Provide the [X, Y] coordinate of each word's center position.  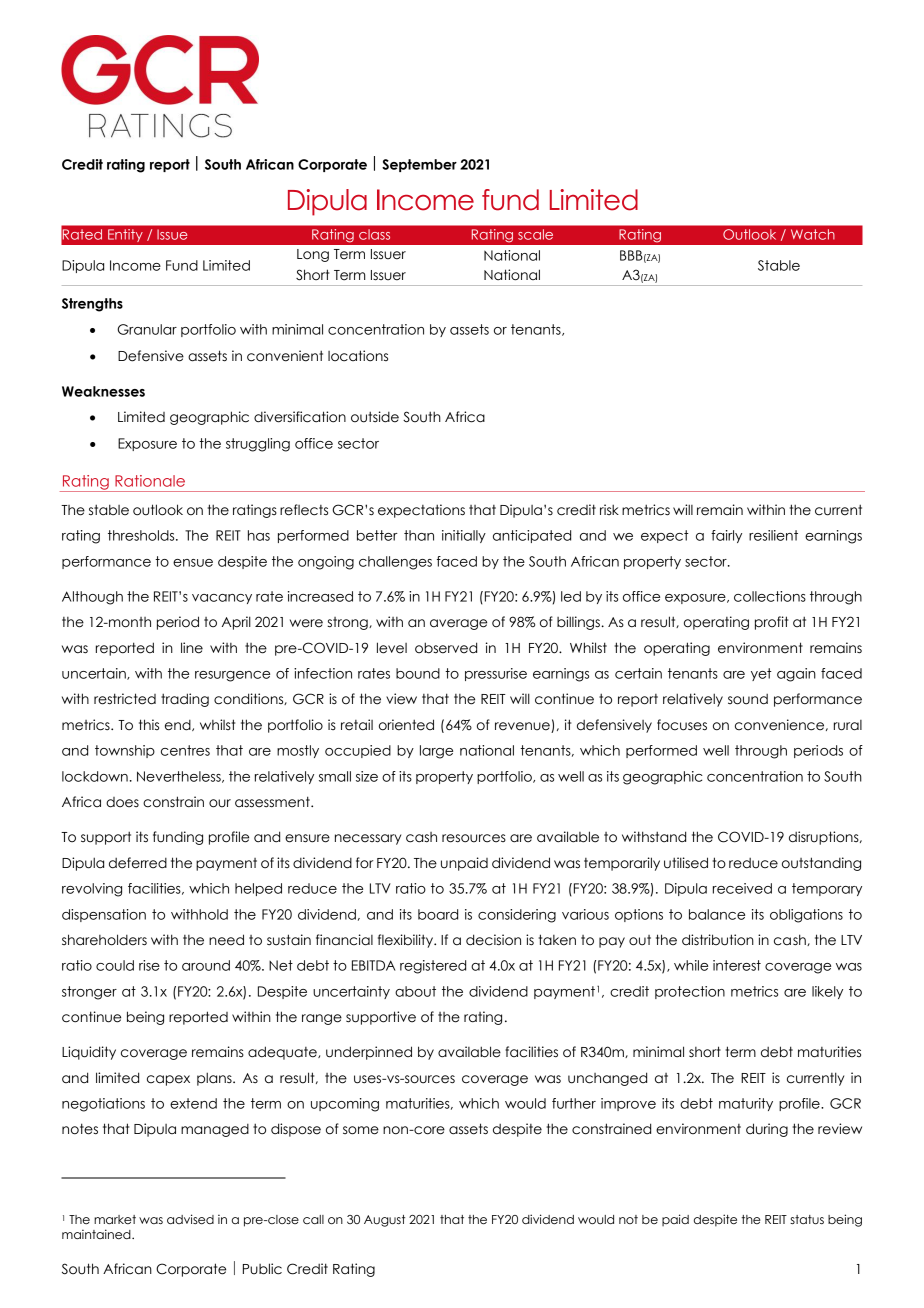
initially [464, 536]
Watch [813, 234]
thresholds [142, 535]
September [419, 165]
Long [313, 255]
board [438, 914]
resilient [773, 535]
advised [190, 1219]
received [742, 888]
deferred [138, 863]
